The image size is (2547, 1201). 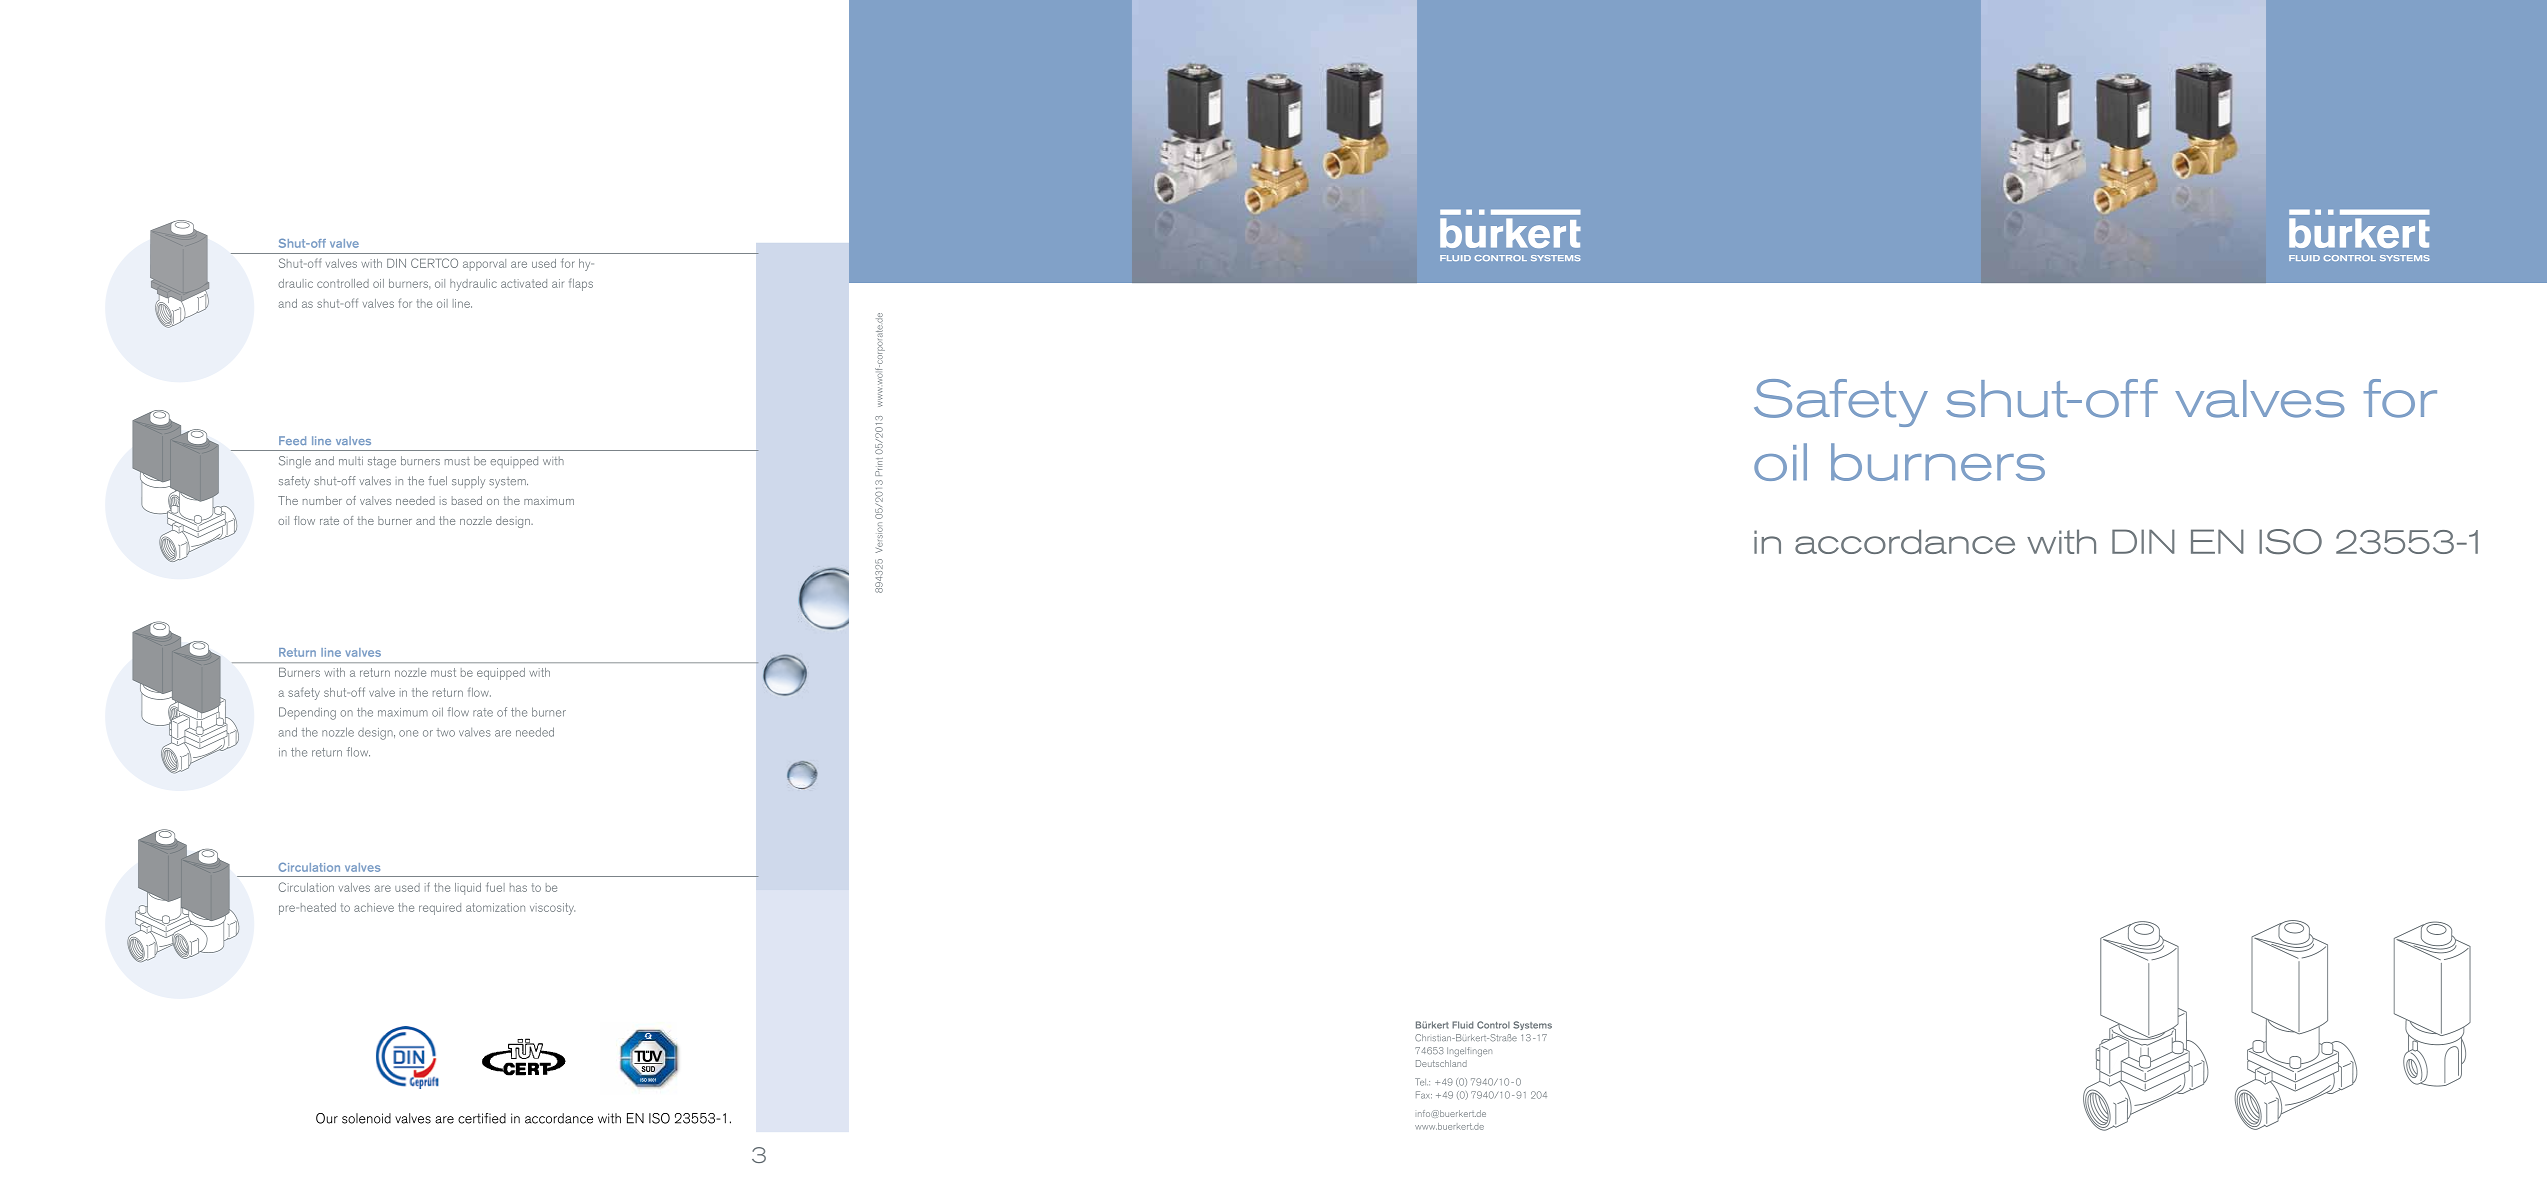 What do you see at coordinates (524, 283) in the screenshot?
I see `activated` at bounding box center [524, 283].
